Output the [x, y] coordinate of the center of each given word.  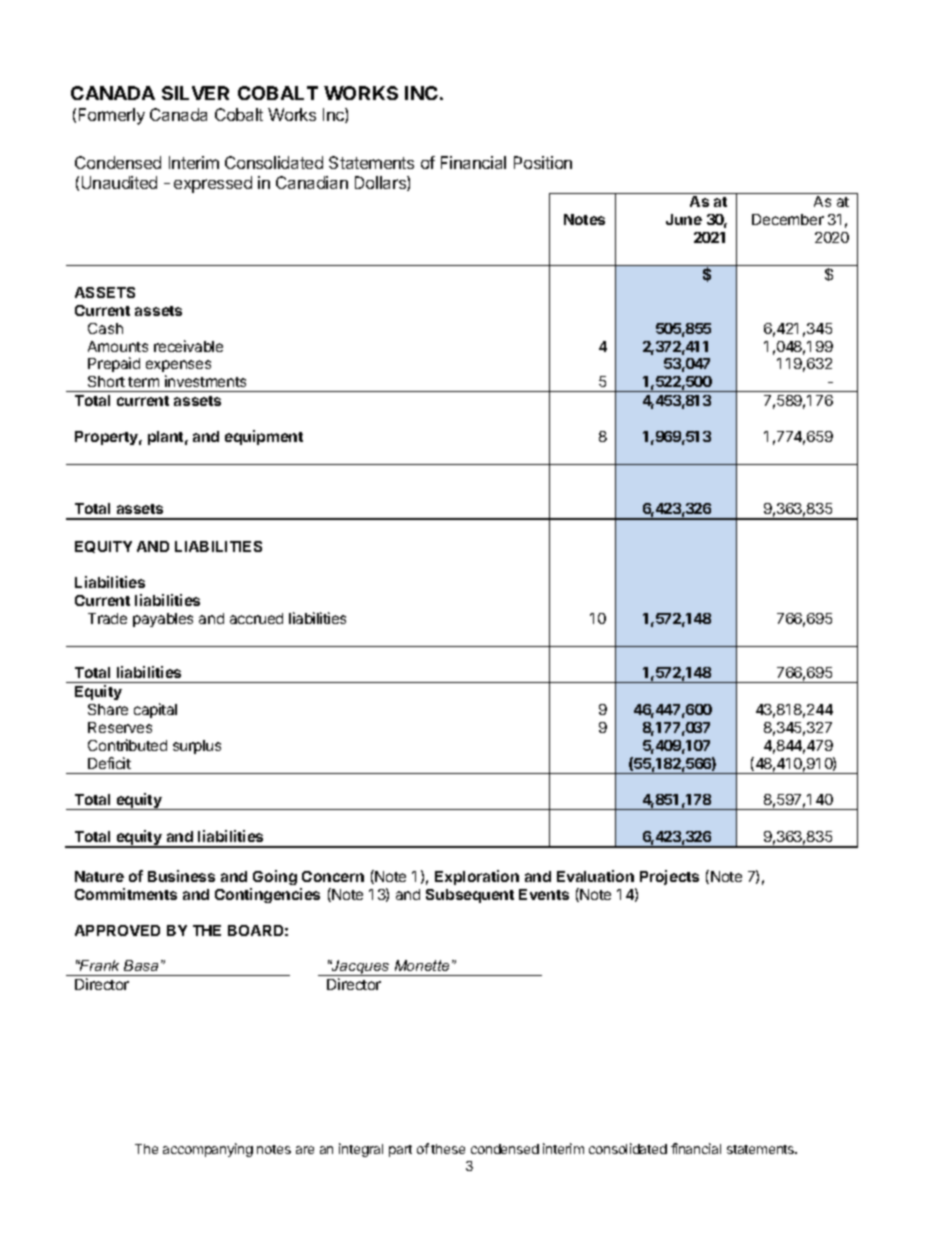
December [788, 219]
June [684, 219]
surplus [197, 747]
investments [205, 381]
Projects [669, 877]
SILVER [195, 93]
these [448, 1149]
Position [543, 162]
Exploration [477, 877]
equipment [264, 437]
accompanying [208, 1150]
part [400, 1151]
